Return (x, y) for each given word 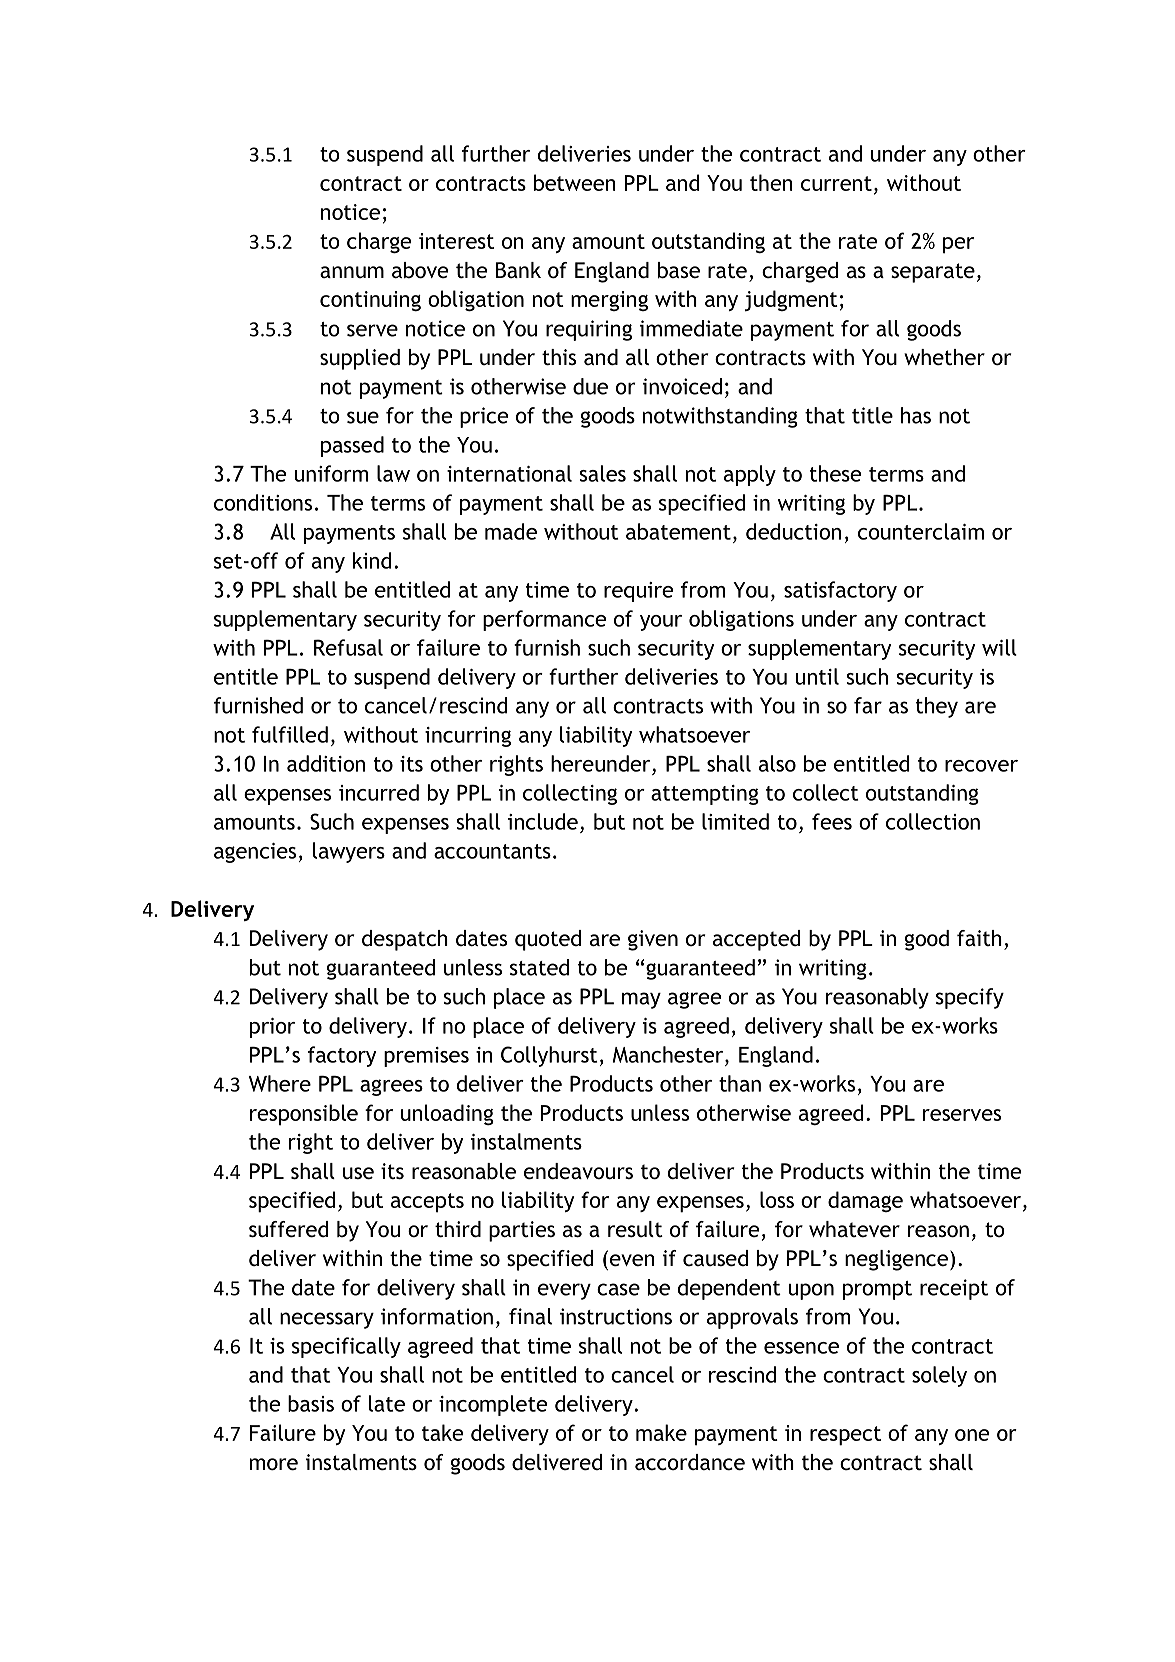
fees (832, 821)
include (543, 821)
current (836, 183)
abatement (678, 531)
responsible (304, 1115)
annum (352, 272)
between (575, 182)
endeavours (578, 1171)
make (661, 1432)
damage (865, 1201)
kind (372, 560)
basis (311, 1403)
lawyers (349, 852)
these (835, 473)
